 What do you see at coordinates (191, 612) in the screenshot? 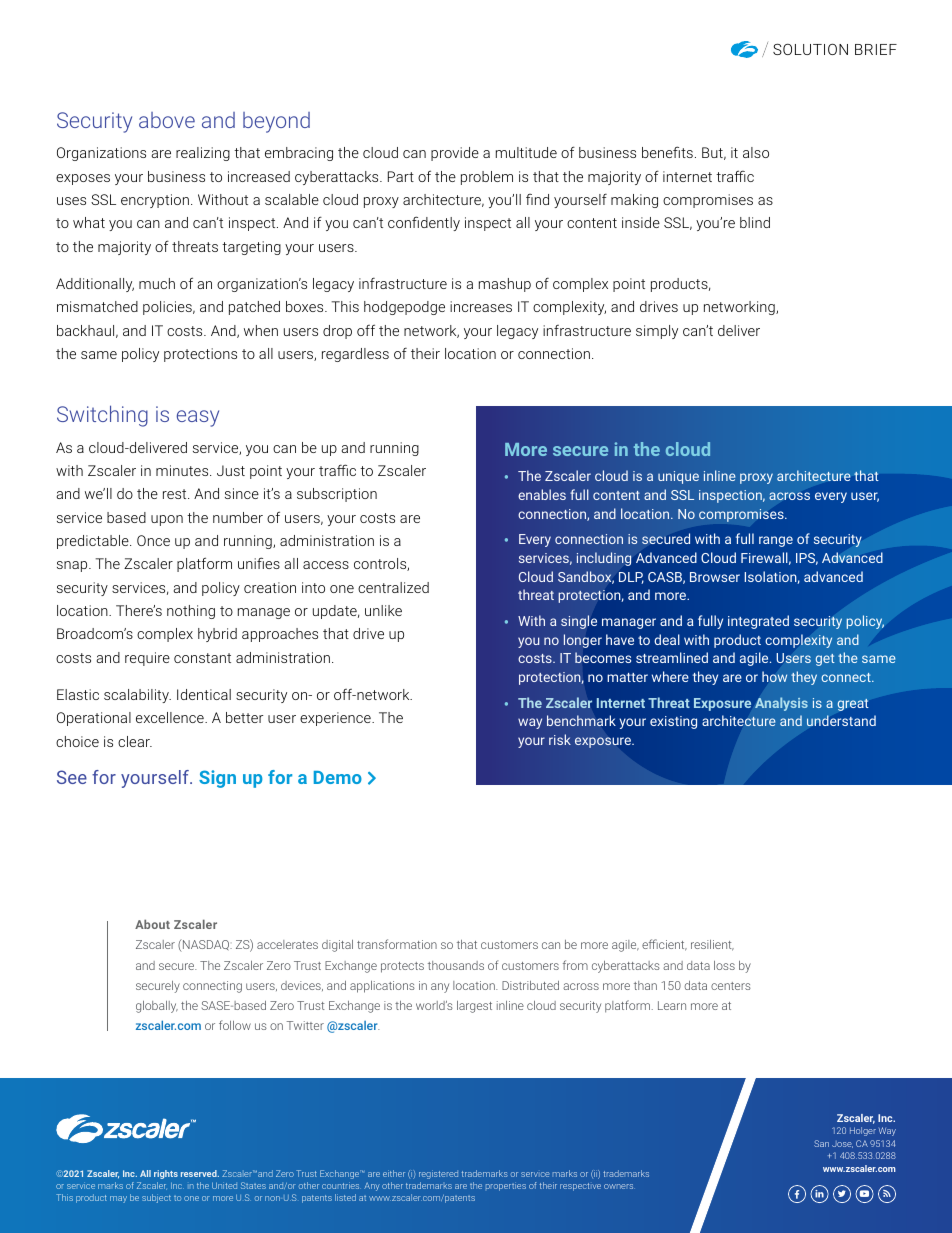
I see `nothing` at bounding box center [191, 612].
